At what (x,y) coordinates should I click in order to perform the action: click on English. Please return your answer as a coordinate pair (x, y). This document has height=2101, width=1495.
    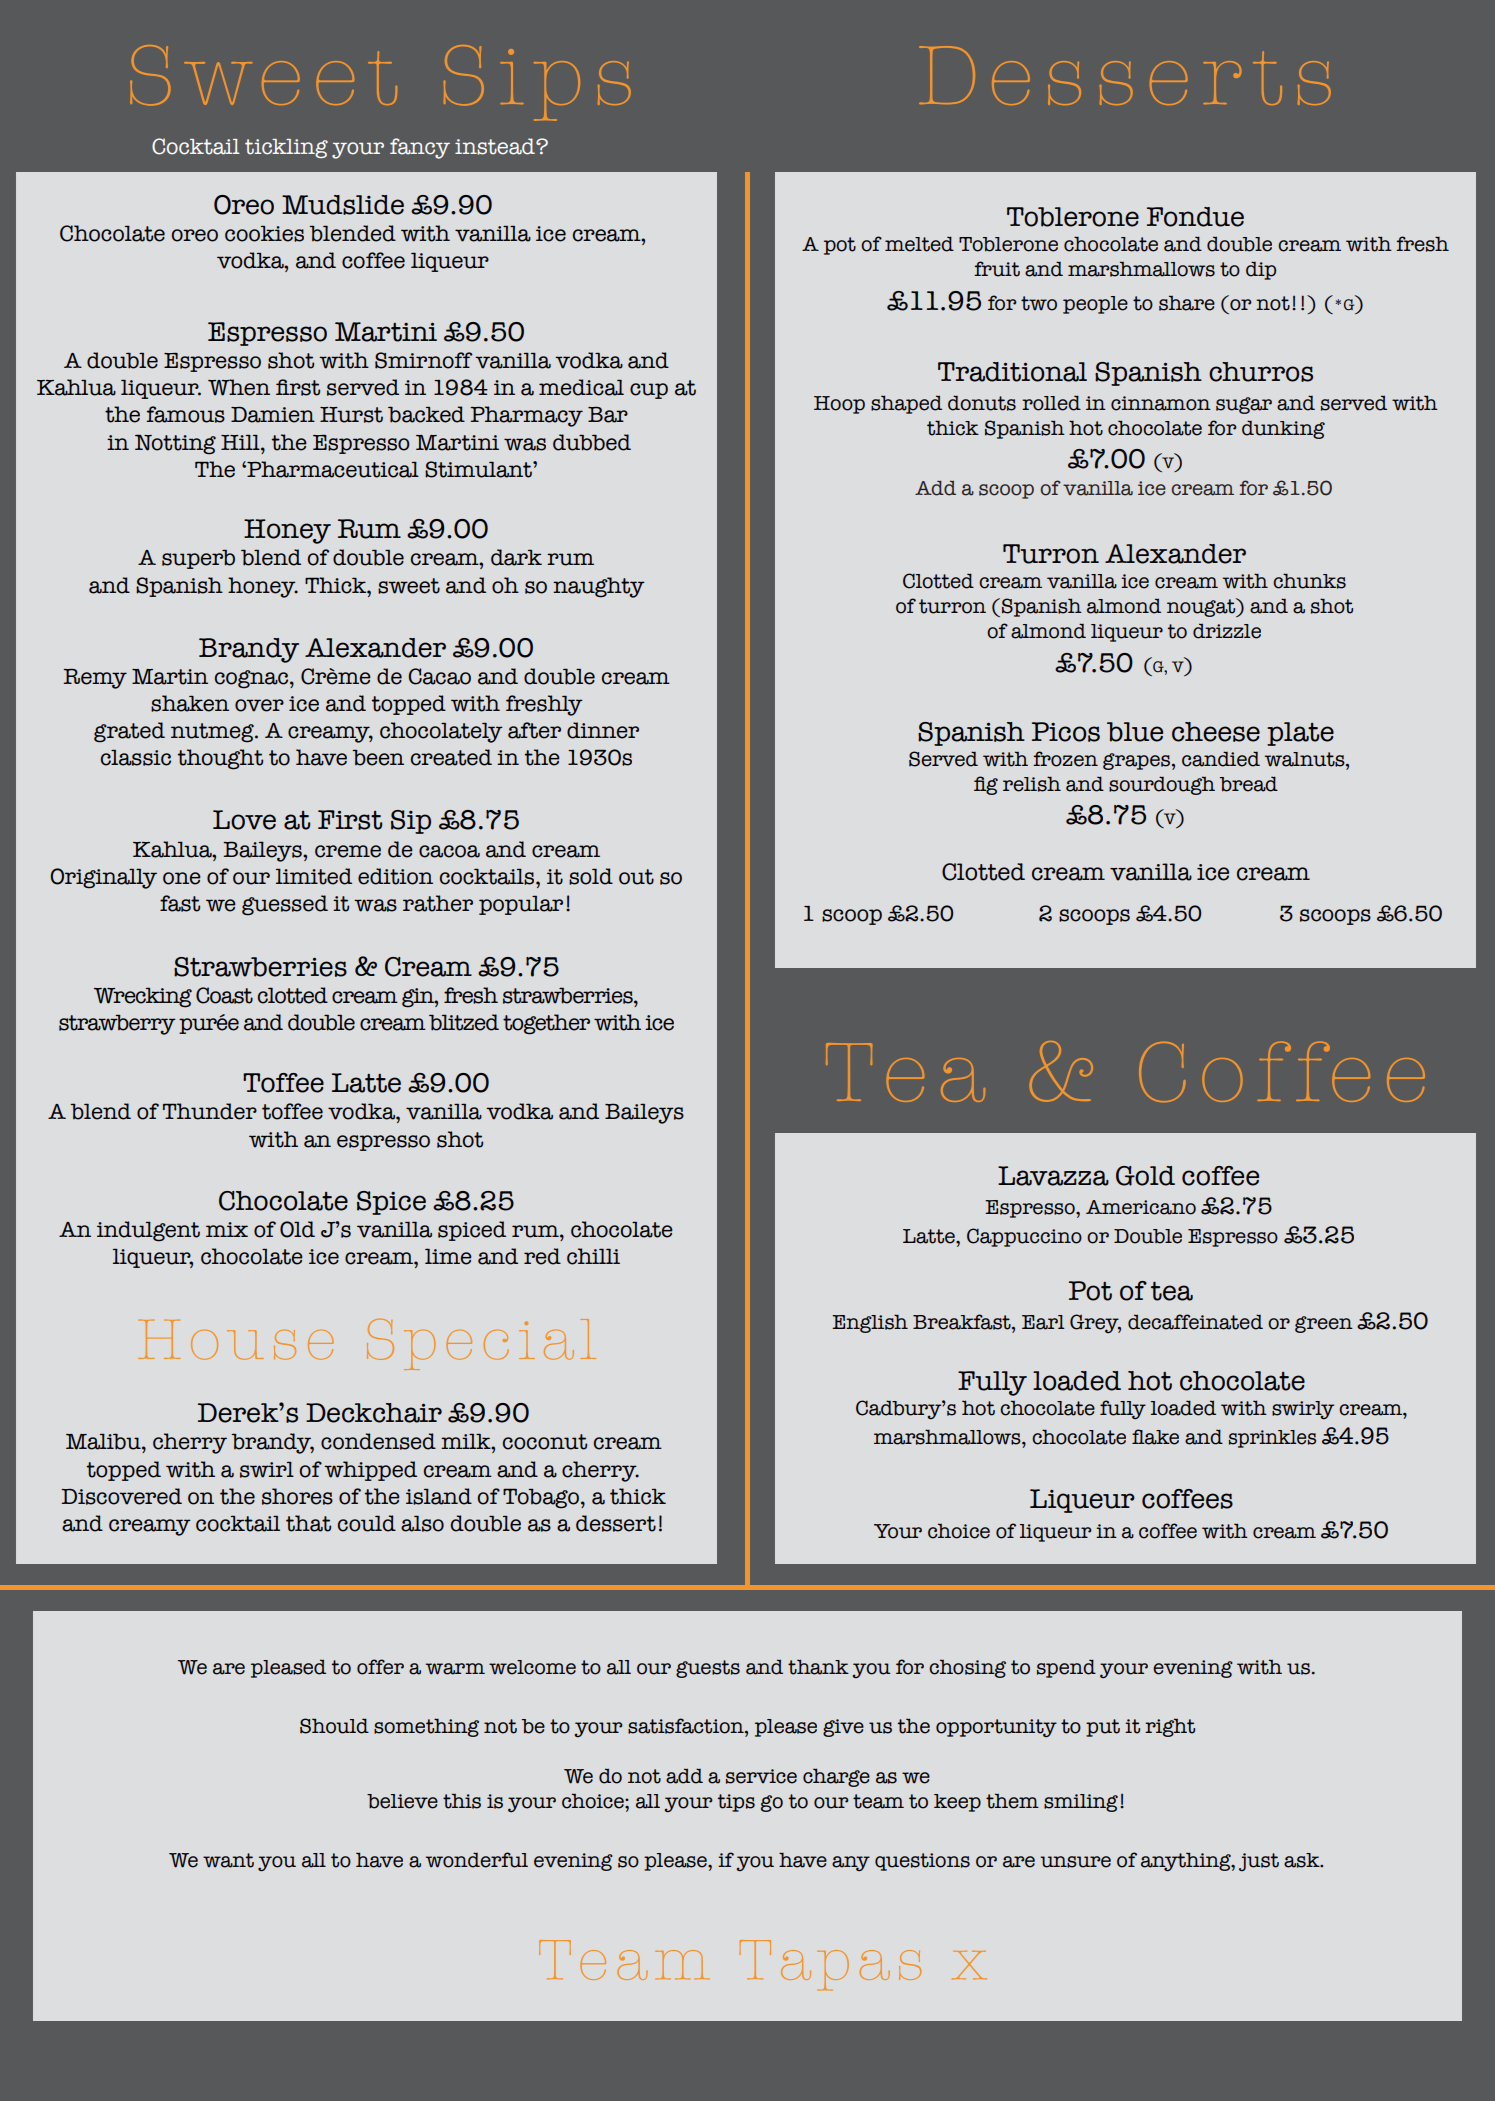
    Looking at the image, I should click on (870, 1323).
